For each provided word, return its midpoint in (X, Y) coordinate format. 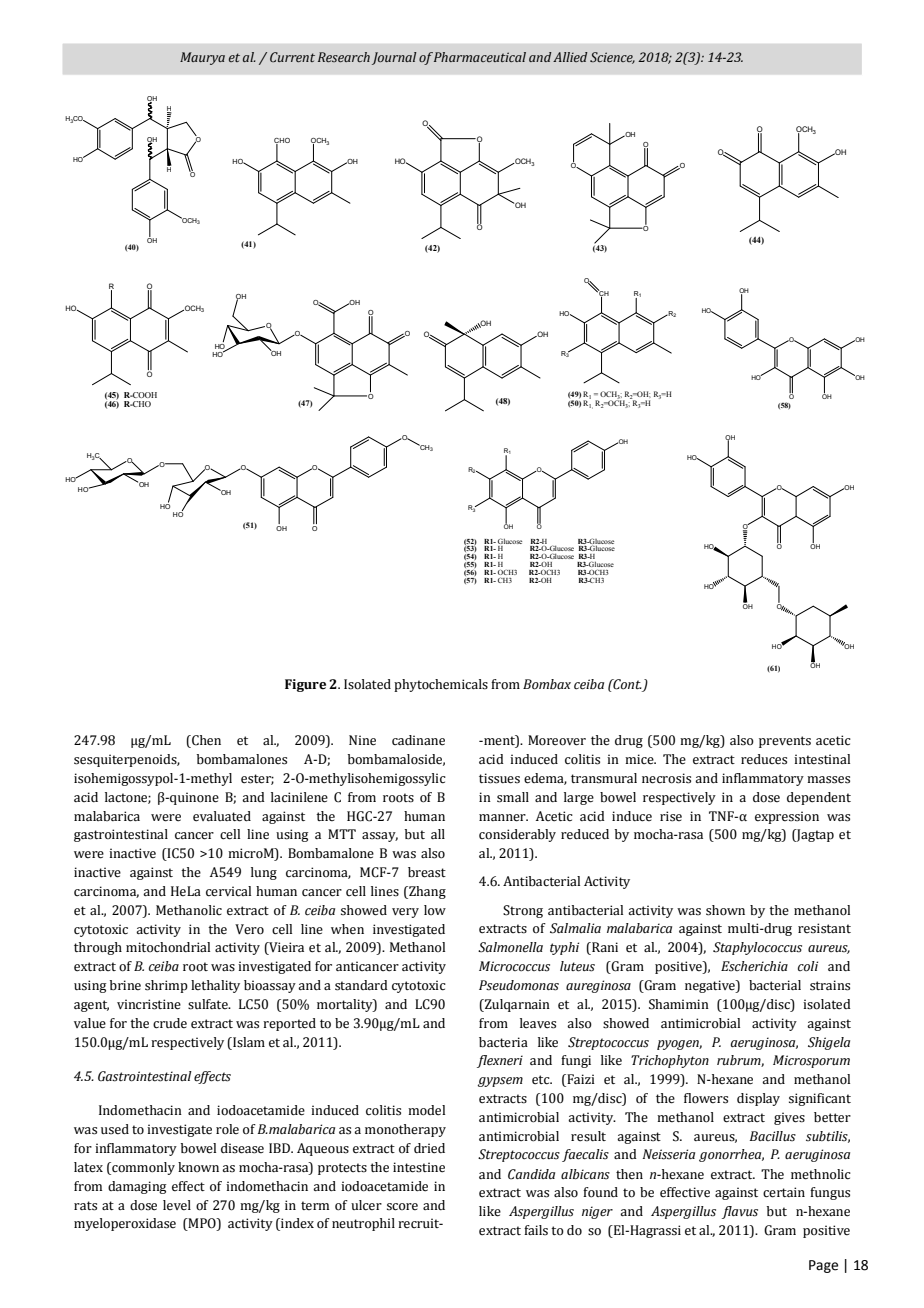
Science (612, 58)
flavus (740, 1212)
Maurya (202, 58)
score (402, 1207)
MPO (202, 1224)
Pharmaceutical (480, 57)
